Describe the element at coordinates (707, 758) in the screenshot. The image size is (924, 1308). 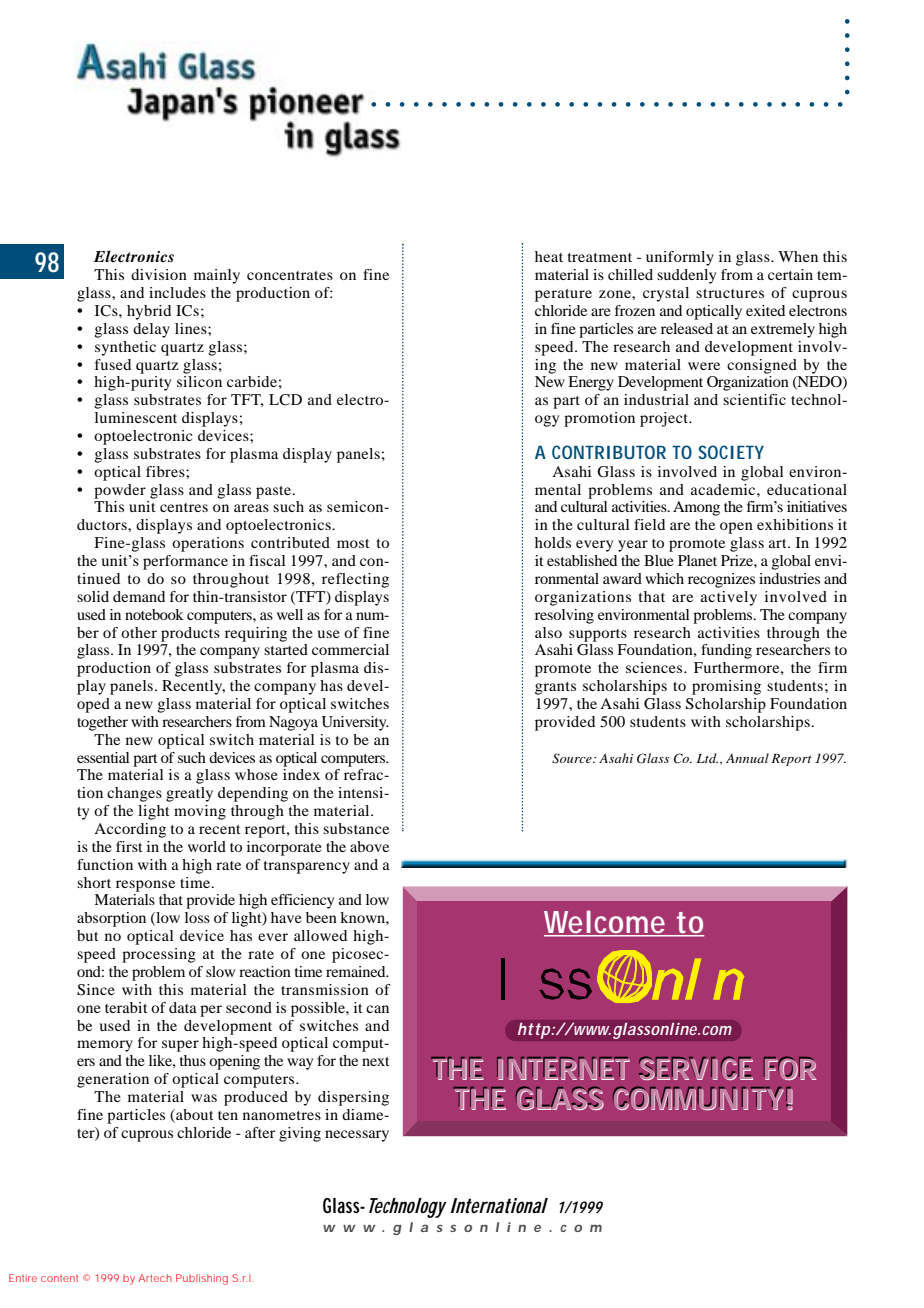
I see `Ltd` at that location.
